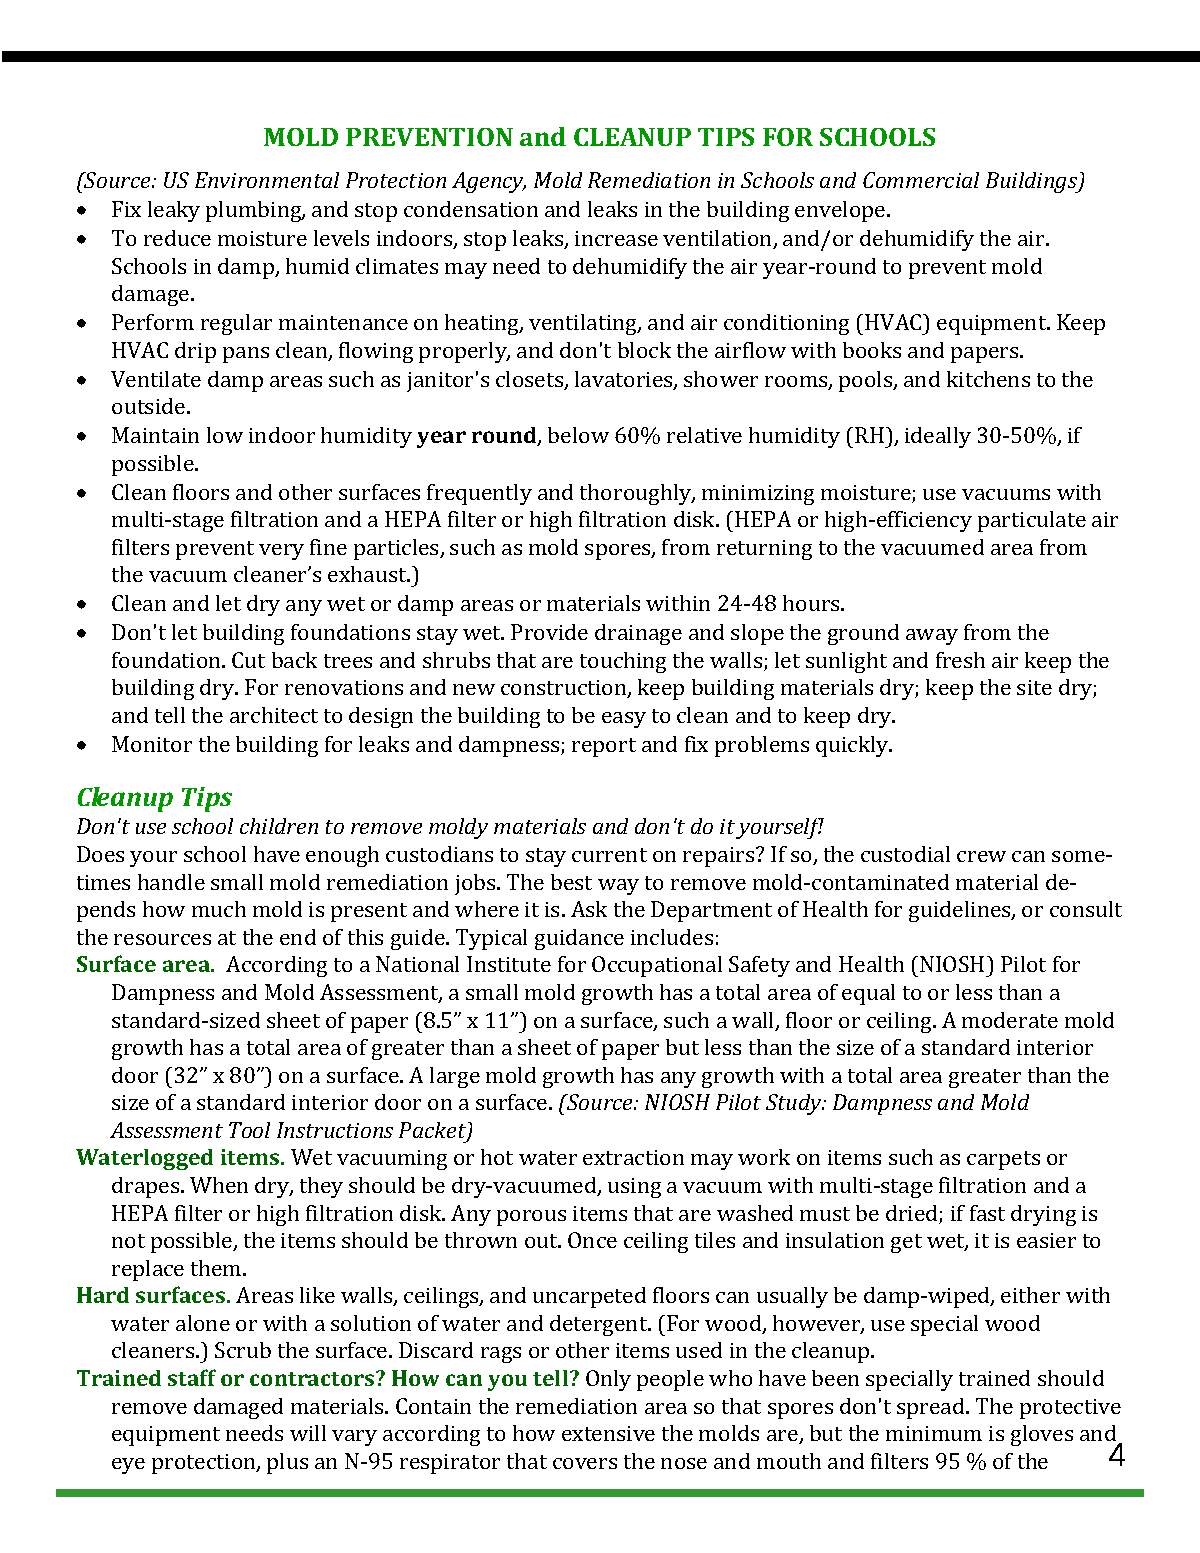 Image resolution: width=1200 pixels, height=1553 pixels. Describe the element at coordinates (249, 1130) in the document. I see `Tool` at that location.
